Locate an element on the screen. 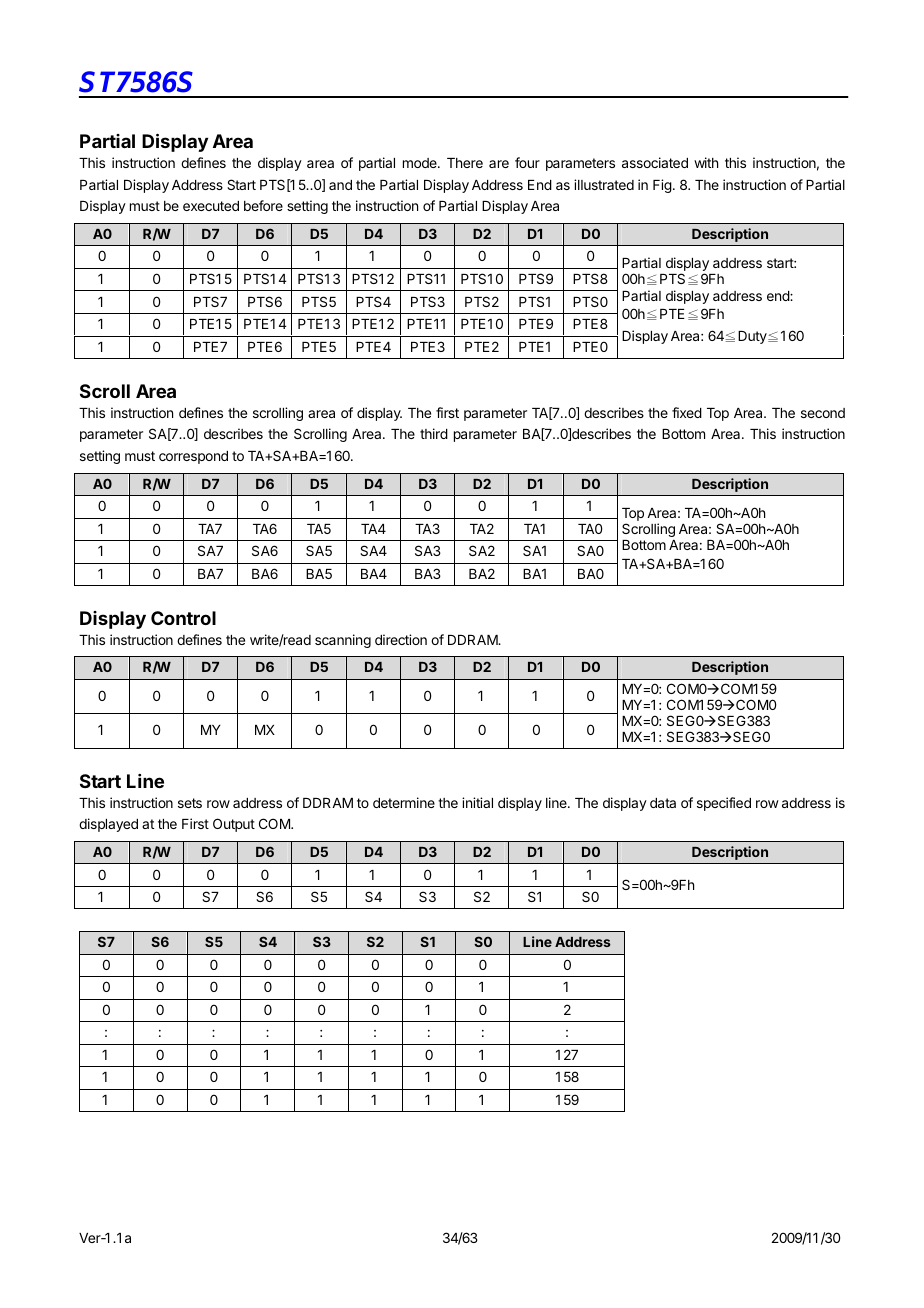 Image resolution: width=924 pixels, height=1308 pixels. before is located at coordinates (263, 205).
